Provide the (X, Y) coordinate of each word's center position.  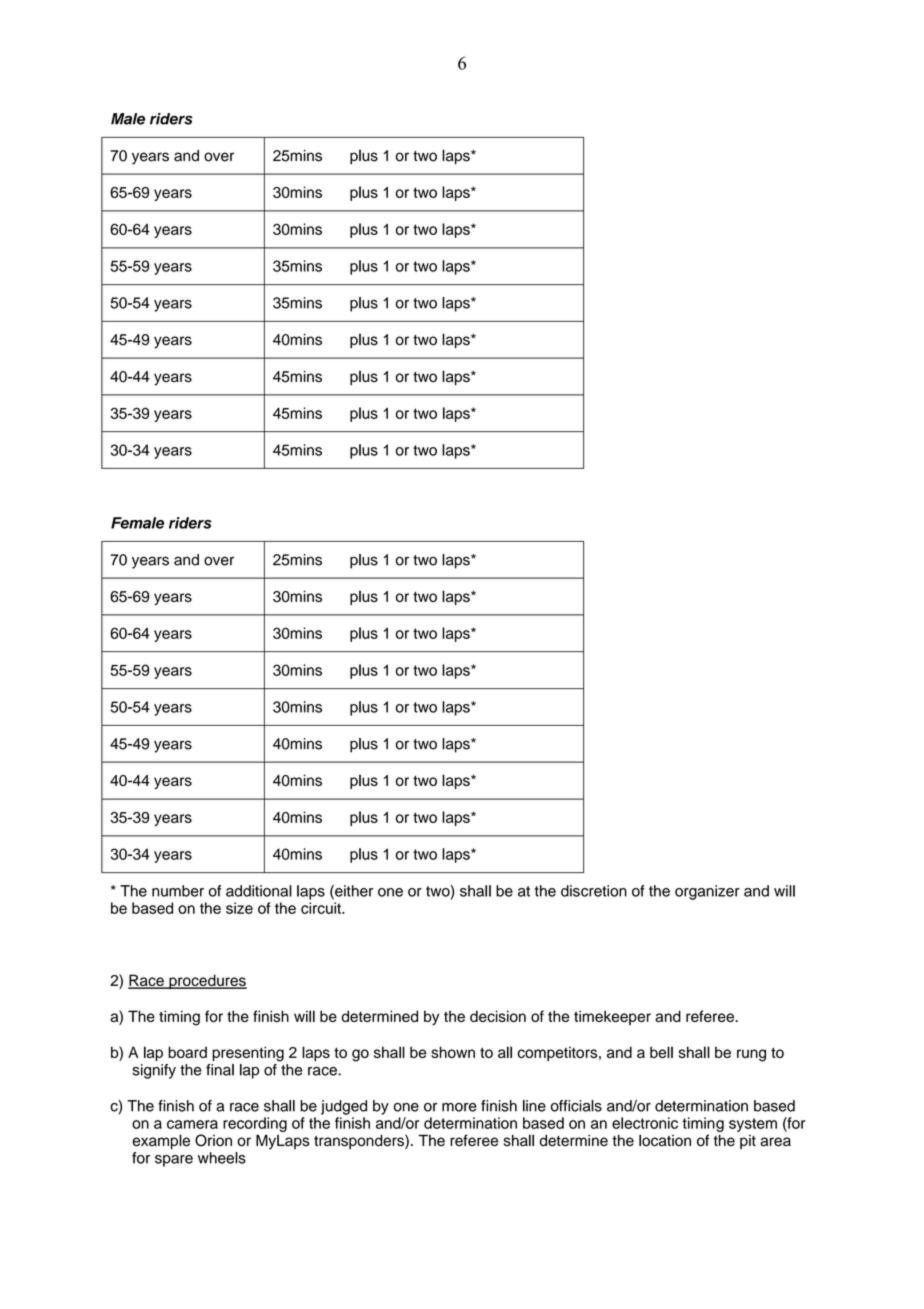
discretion (594, 891)
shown (453, 1052)
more (459, 1107)
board (187, 1052)
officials (576, 1106)
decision (498, 1016)
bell (661, 1052)
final (220, 1070)
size (239, 908)
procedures (207, 981)
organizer (707, 892)
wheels (222, 1158)
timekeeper (612, 1017)
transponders (360, 1141)
